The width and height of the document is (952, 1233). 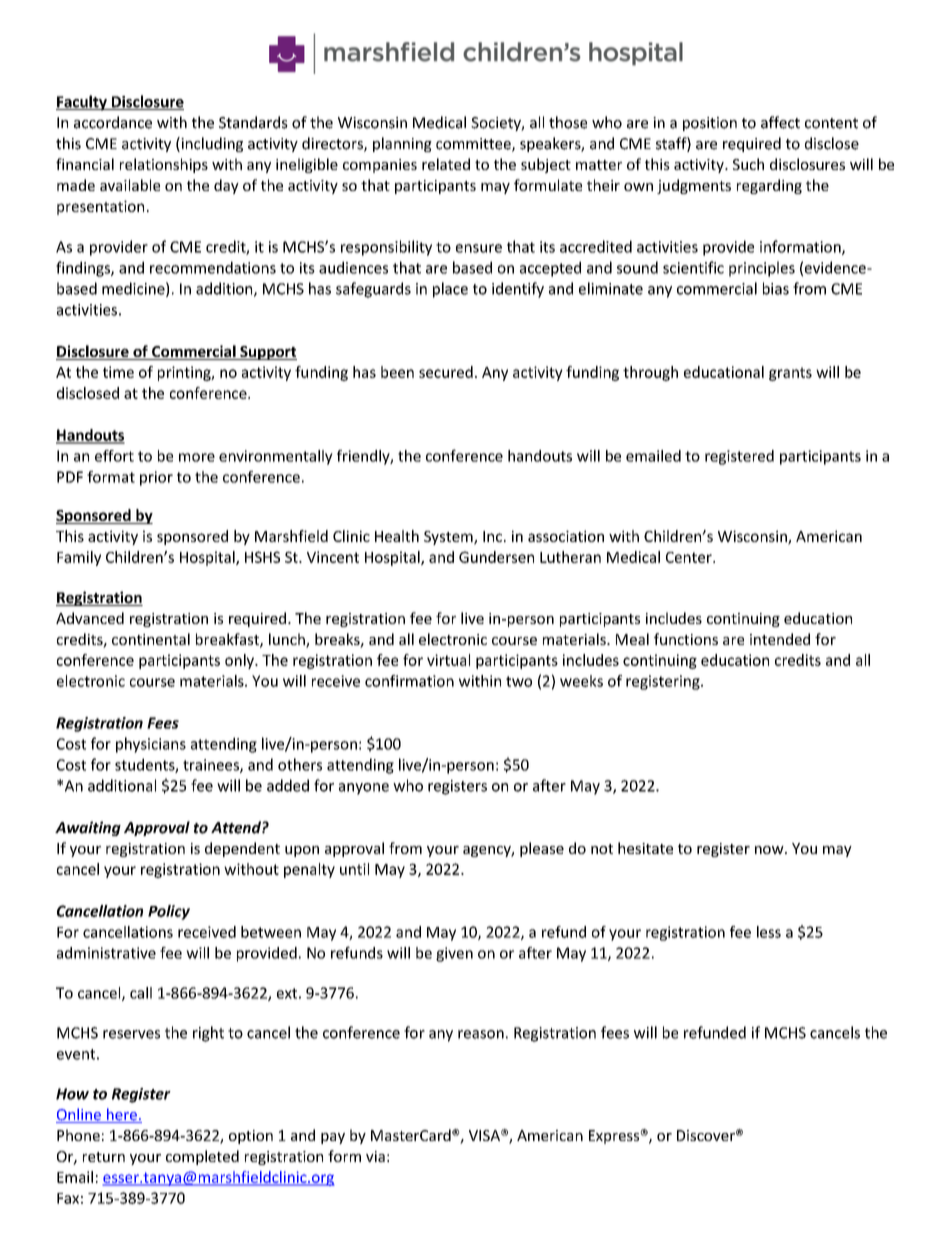 I want to click on secured, so click(x=446, y=372).
